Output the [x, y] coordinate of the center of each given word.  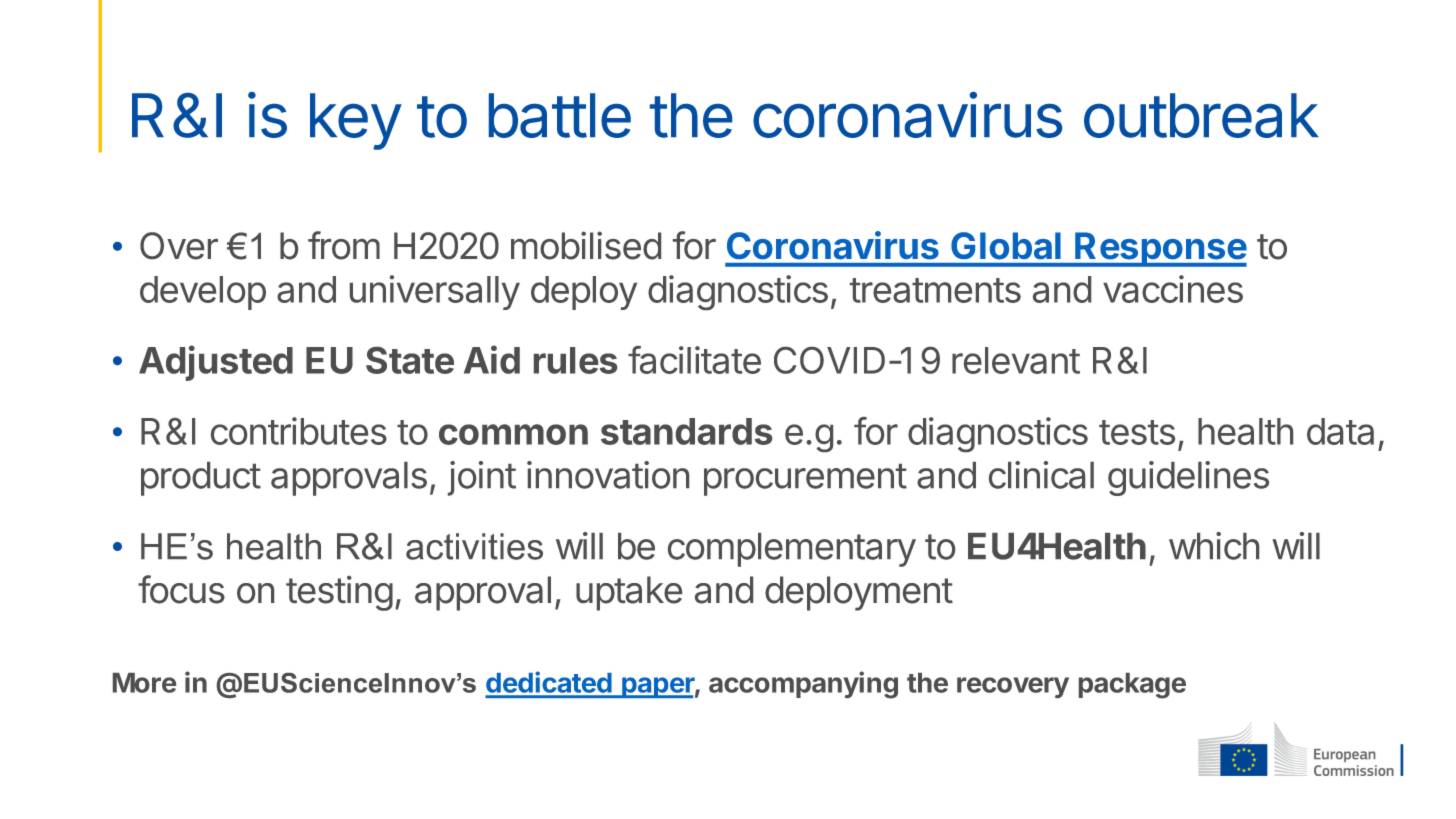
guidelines [1188, 478]
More [144, 683]
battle [560, 115]
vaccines [1173, 289]
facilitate [694, 360]
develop [203, 293]
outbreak [1201, 115]
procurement [805, 480]
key [355, 121]
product [201, 479]
